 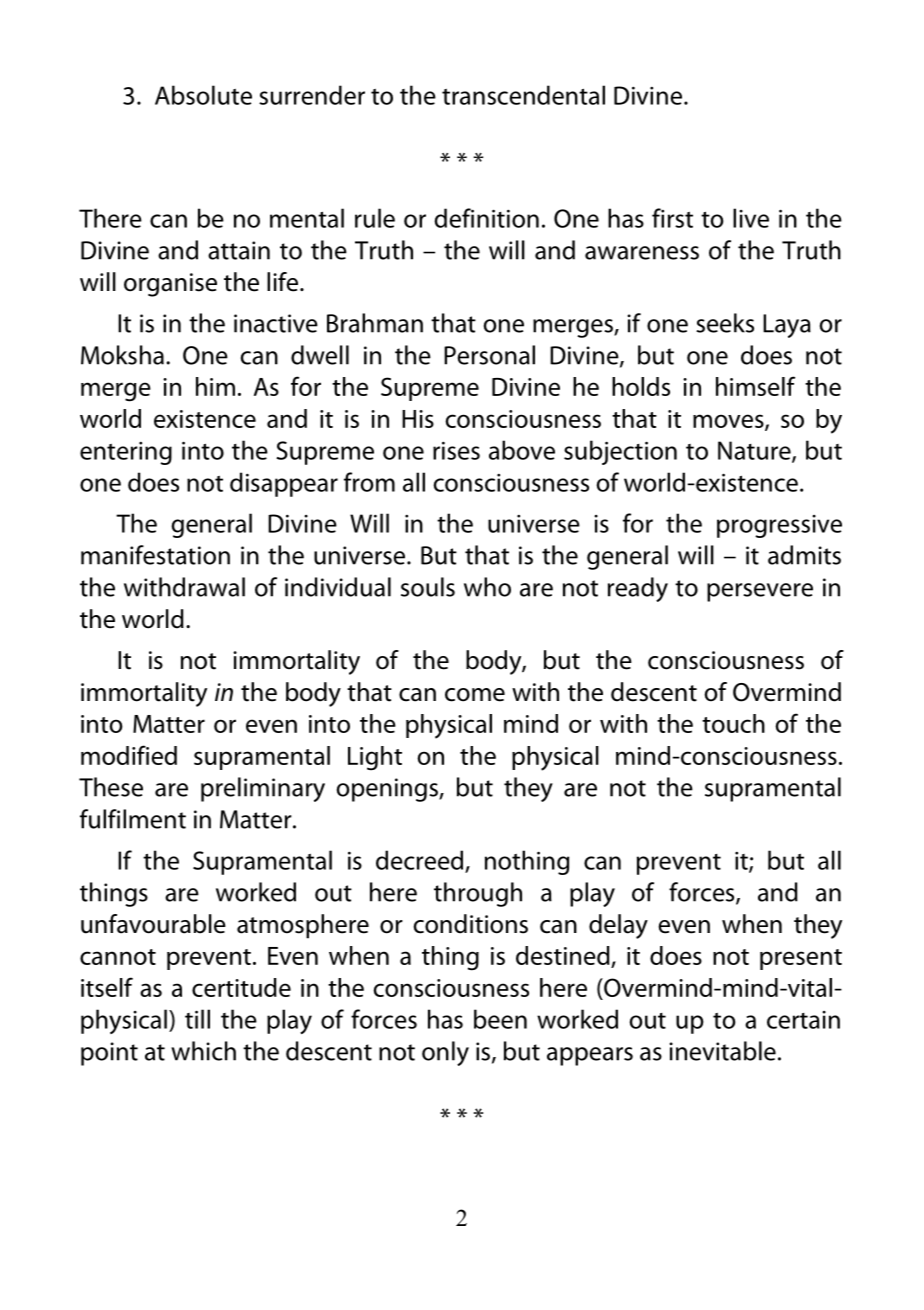 What do you see at coordinates (733, 723) in the document?
I see `touch` at bounding box center [733, 723].
